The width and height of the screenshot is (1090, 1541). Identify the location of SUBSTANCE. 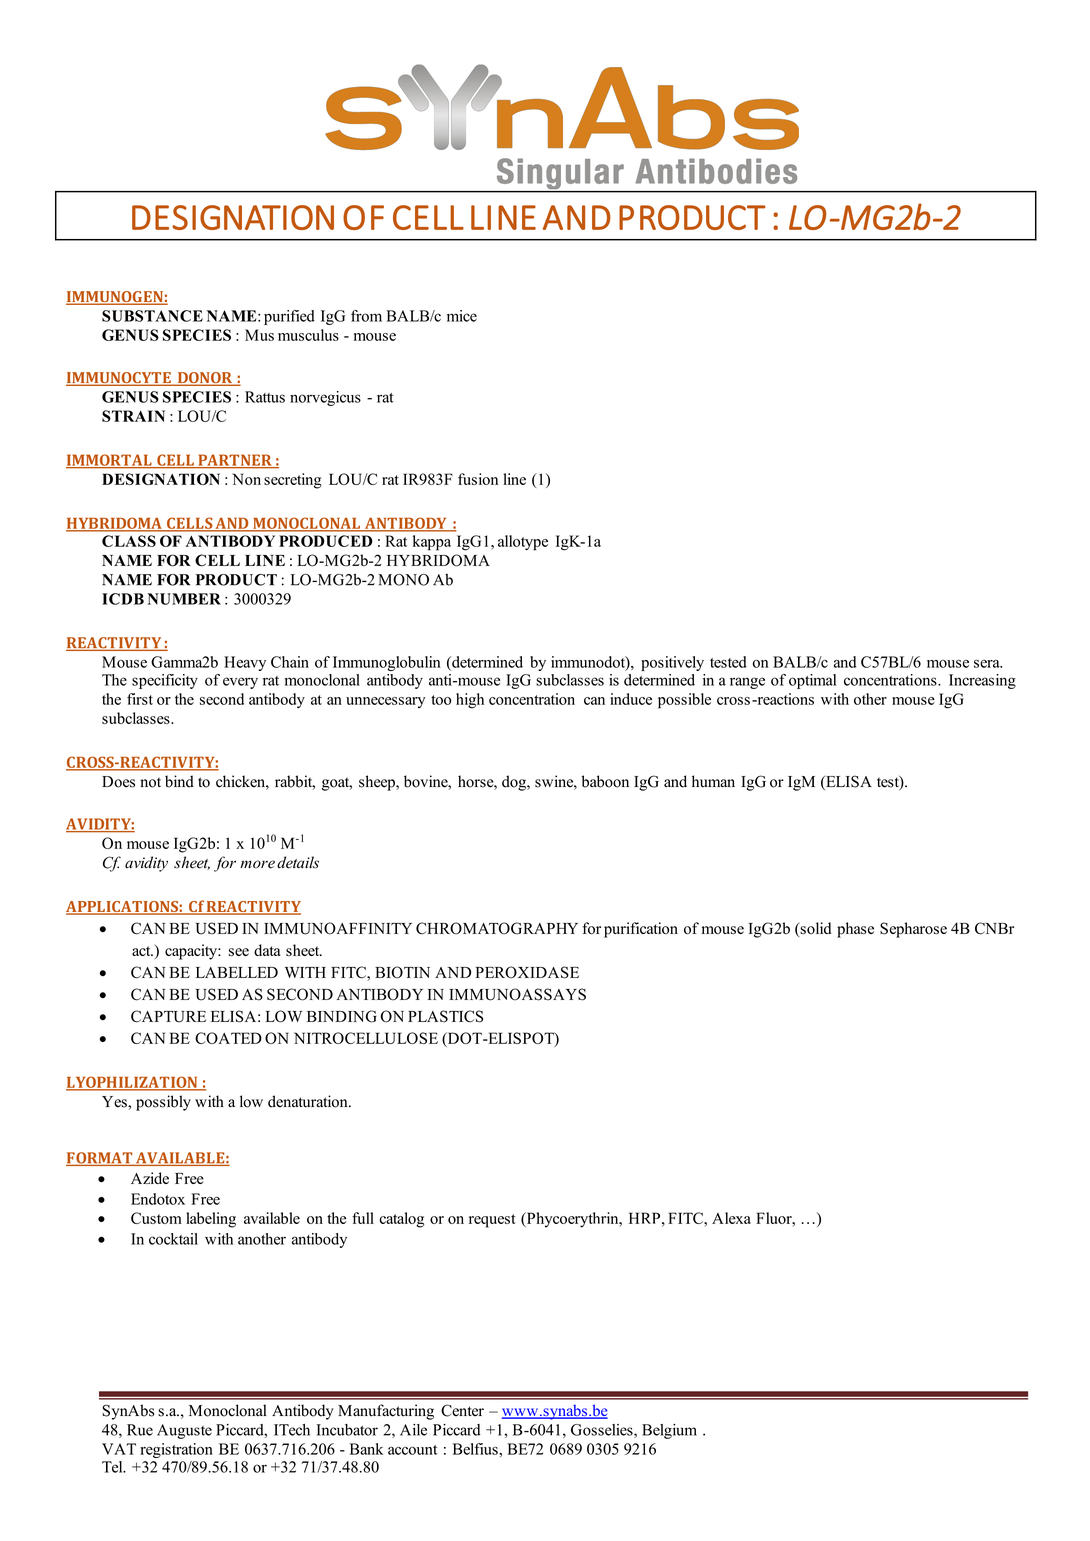
(152, 316).
